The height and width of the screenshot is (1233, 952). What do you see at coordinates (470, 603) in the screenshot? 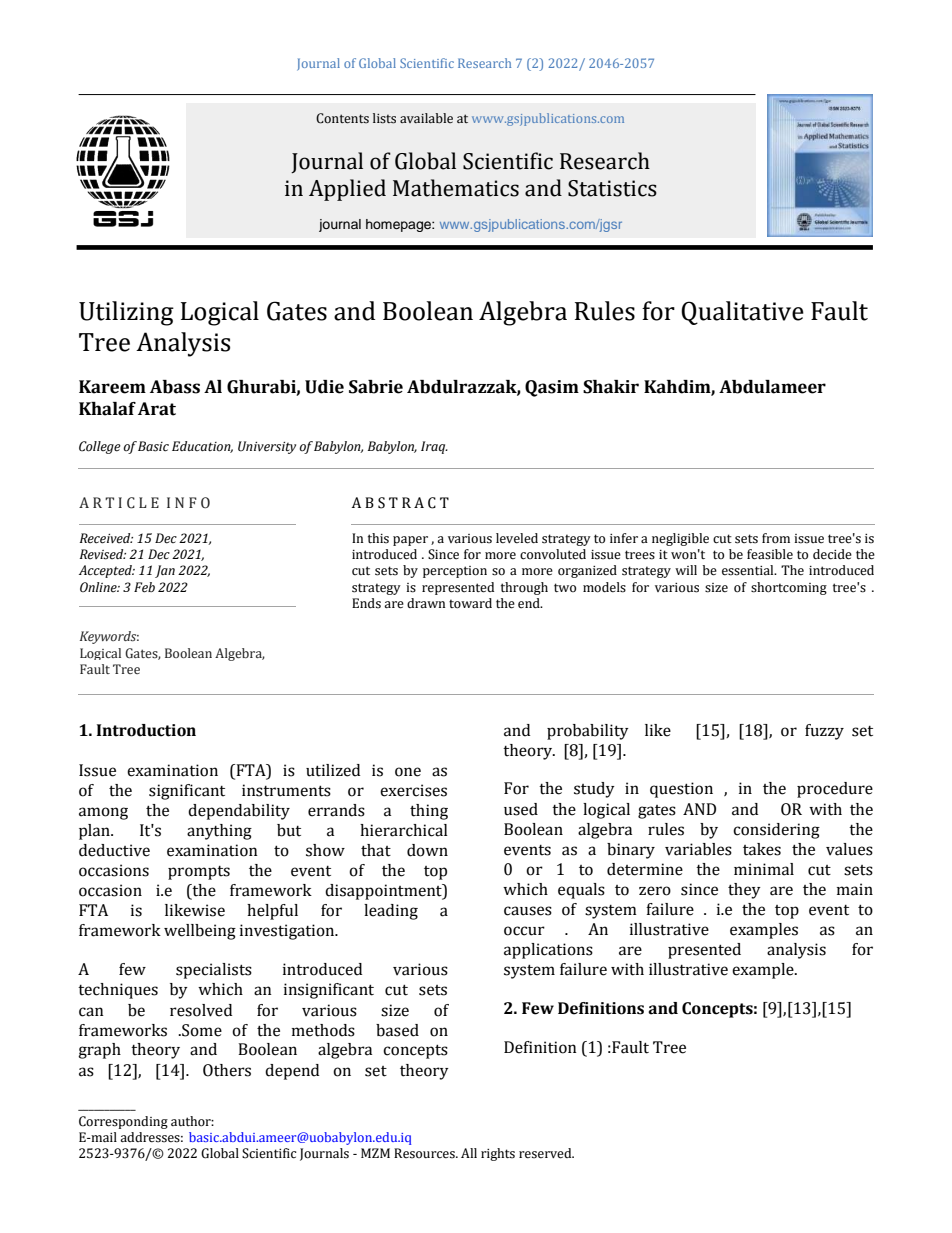
I see `toward` at bounding box center [470, 603].
